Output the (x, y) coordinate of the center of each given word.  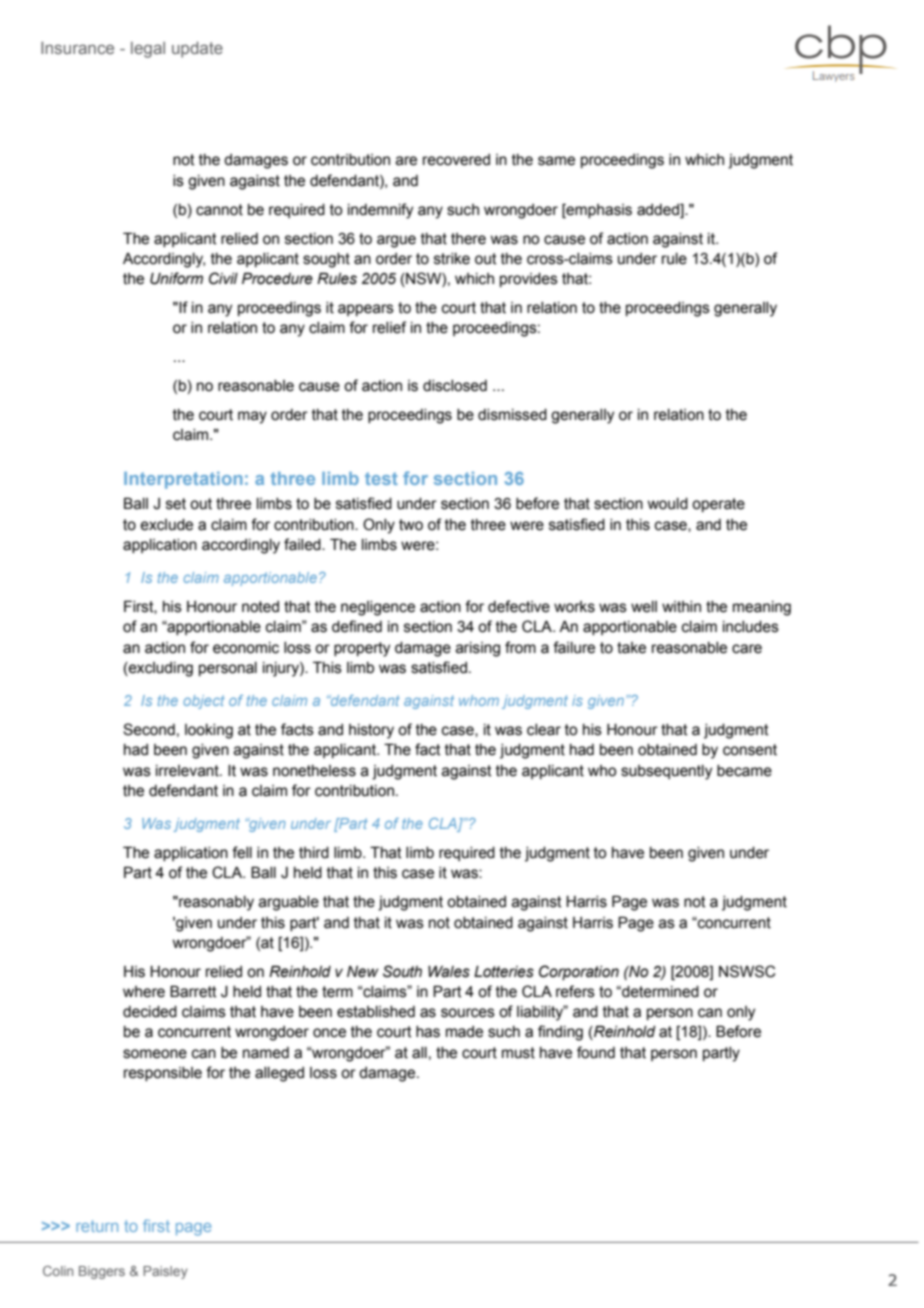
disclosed (455, 386)
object (204, 702)
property (362, 649)
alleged (279, 1074)
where (144, 992)
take (631, 648)
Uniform (176, 278)
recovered (456, 160)
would (667, 504)
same (556, 161)
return (97, 1226)
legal (148, 50)
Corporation (579, 972)
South (402, 971)
